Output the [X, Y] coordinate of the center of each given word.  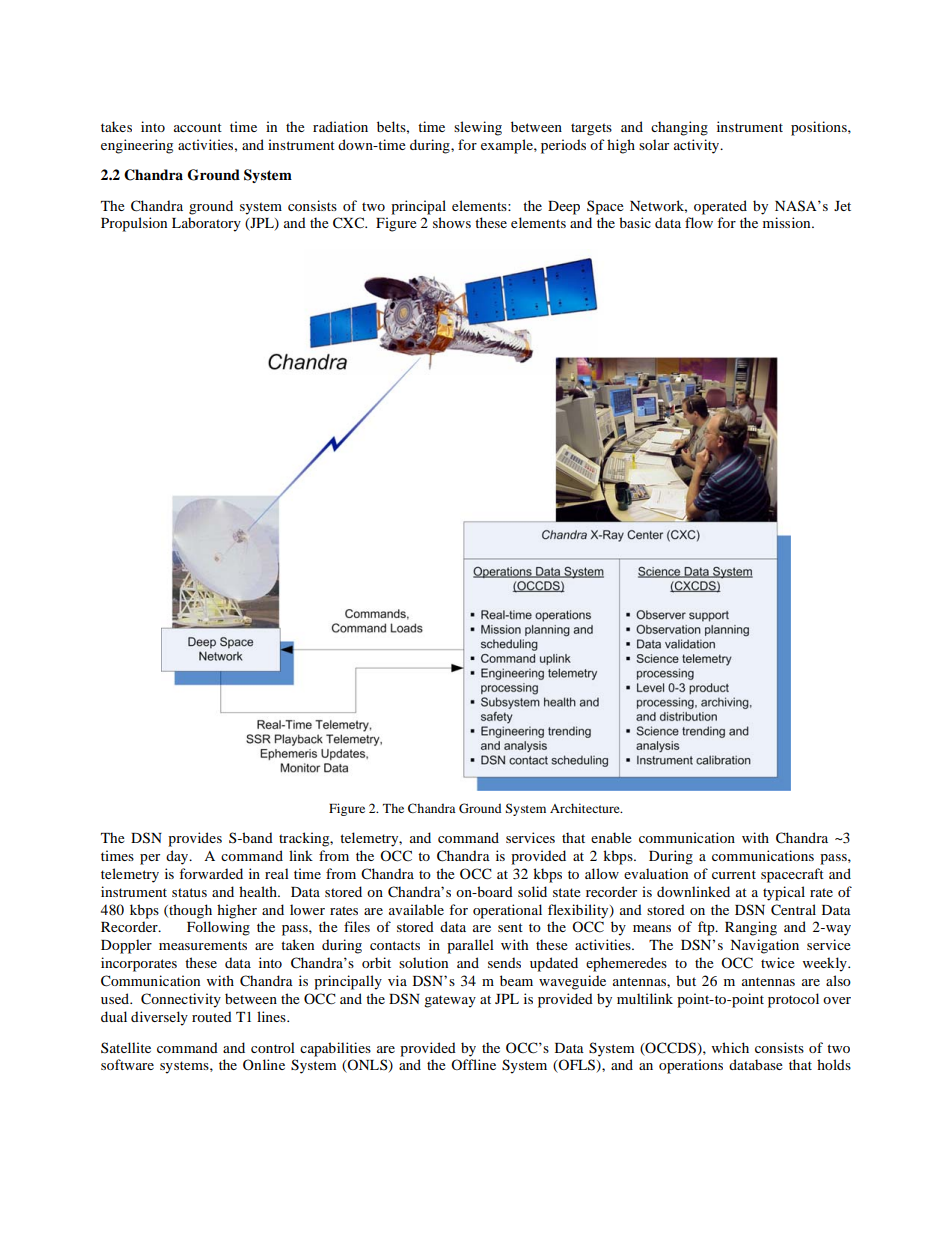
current [734, 874]
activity [698, 146]
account [198, 127]
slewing [478, 128]
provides [195, 839]
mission [788, 222]
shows [452, 222]
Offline [473, 1064]
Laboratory [206, 224]
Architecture [586, 808]
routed [212, 1016]
